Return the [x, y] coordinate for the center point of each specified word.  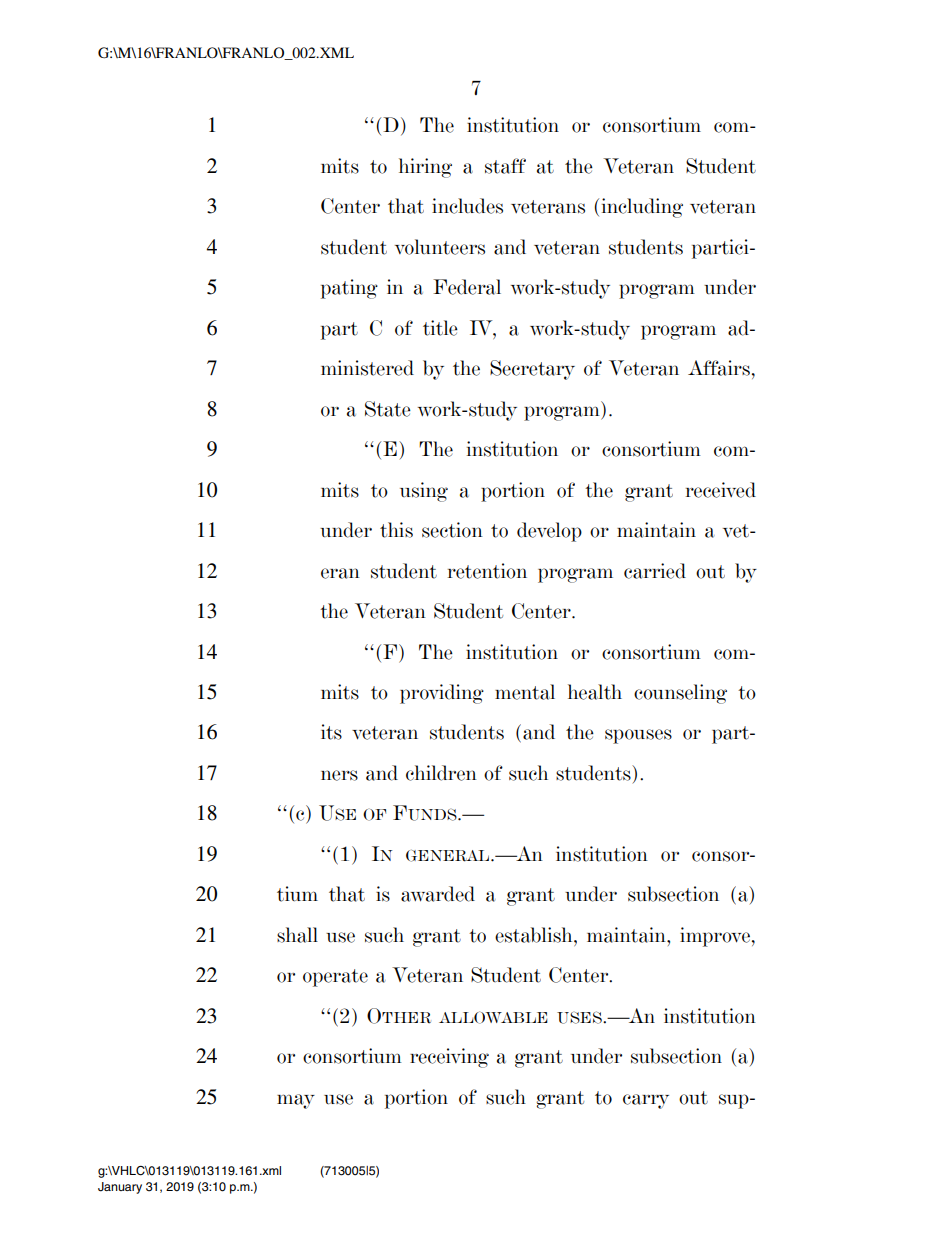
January [120, 1188]
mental [525, 692]
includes [467, 206]
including [642, 208]
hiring [425, 168]
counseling [680, 694]
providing [442, 694]
